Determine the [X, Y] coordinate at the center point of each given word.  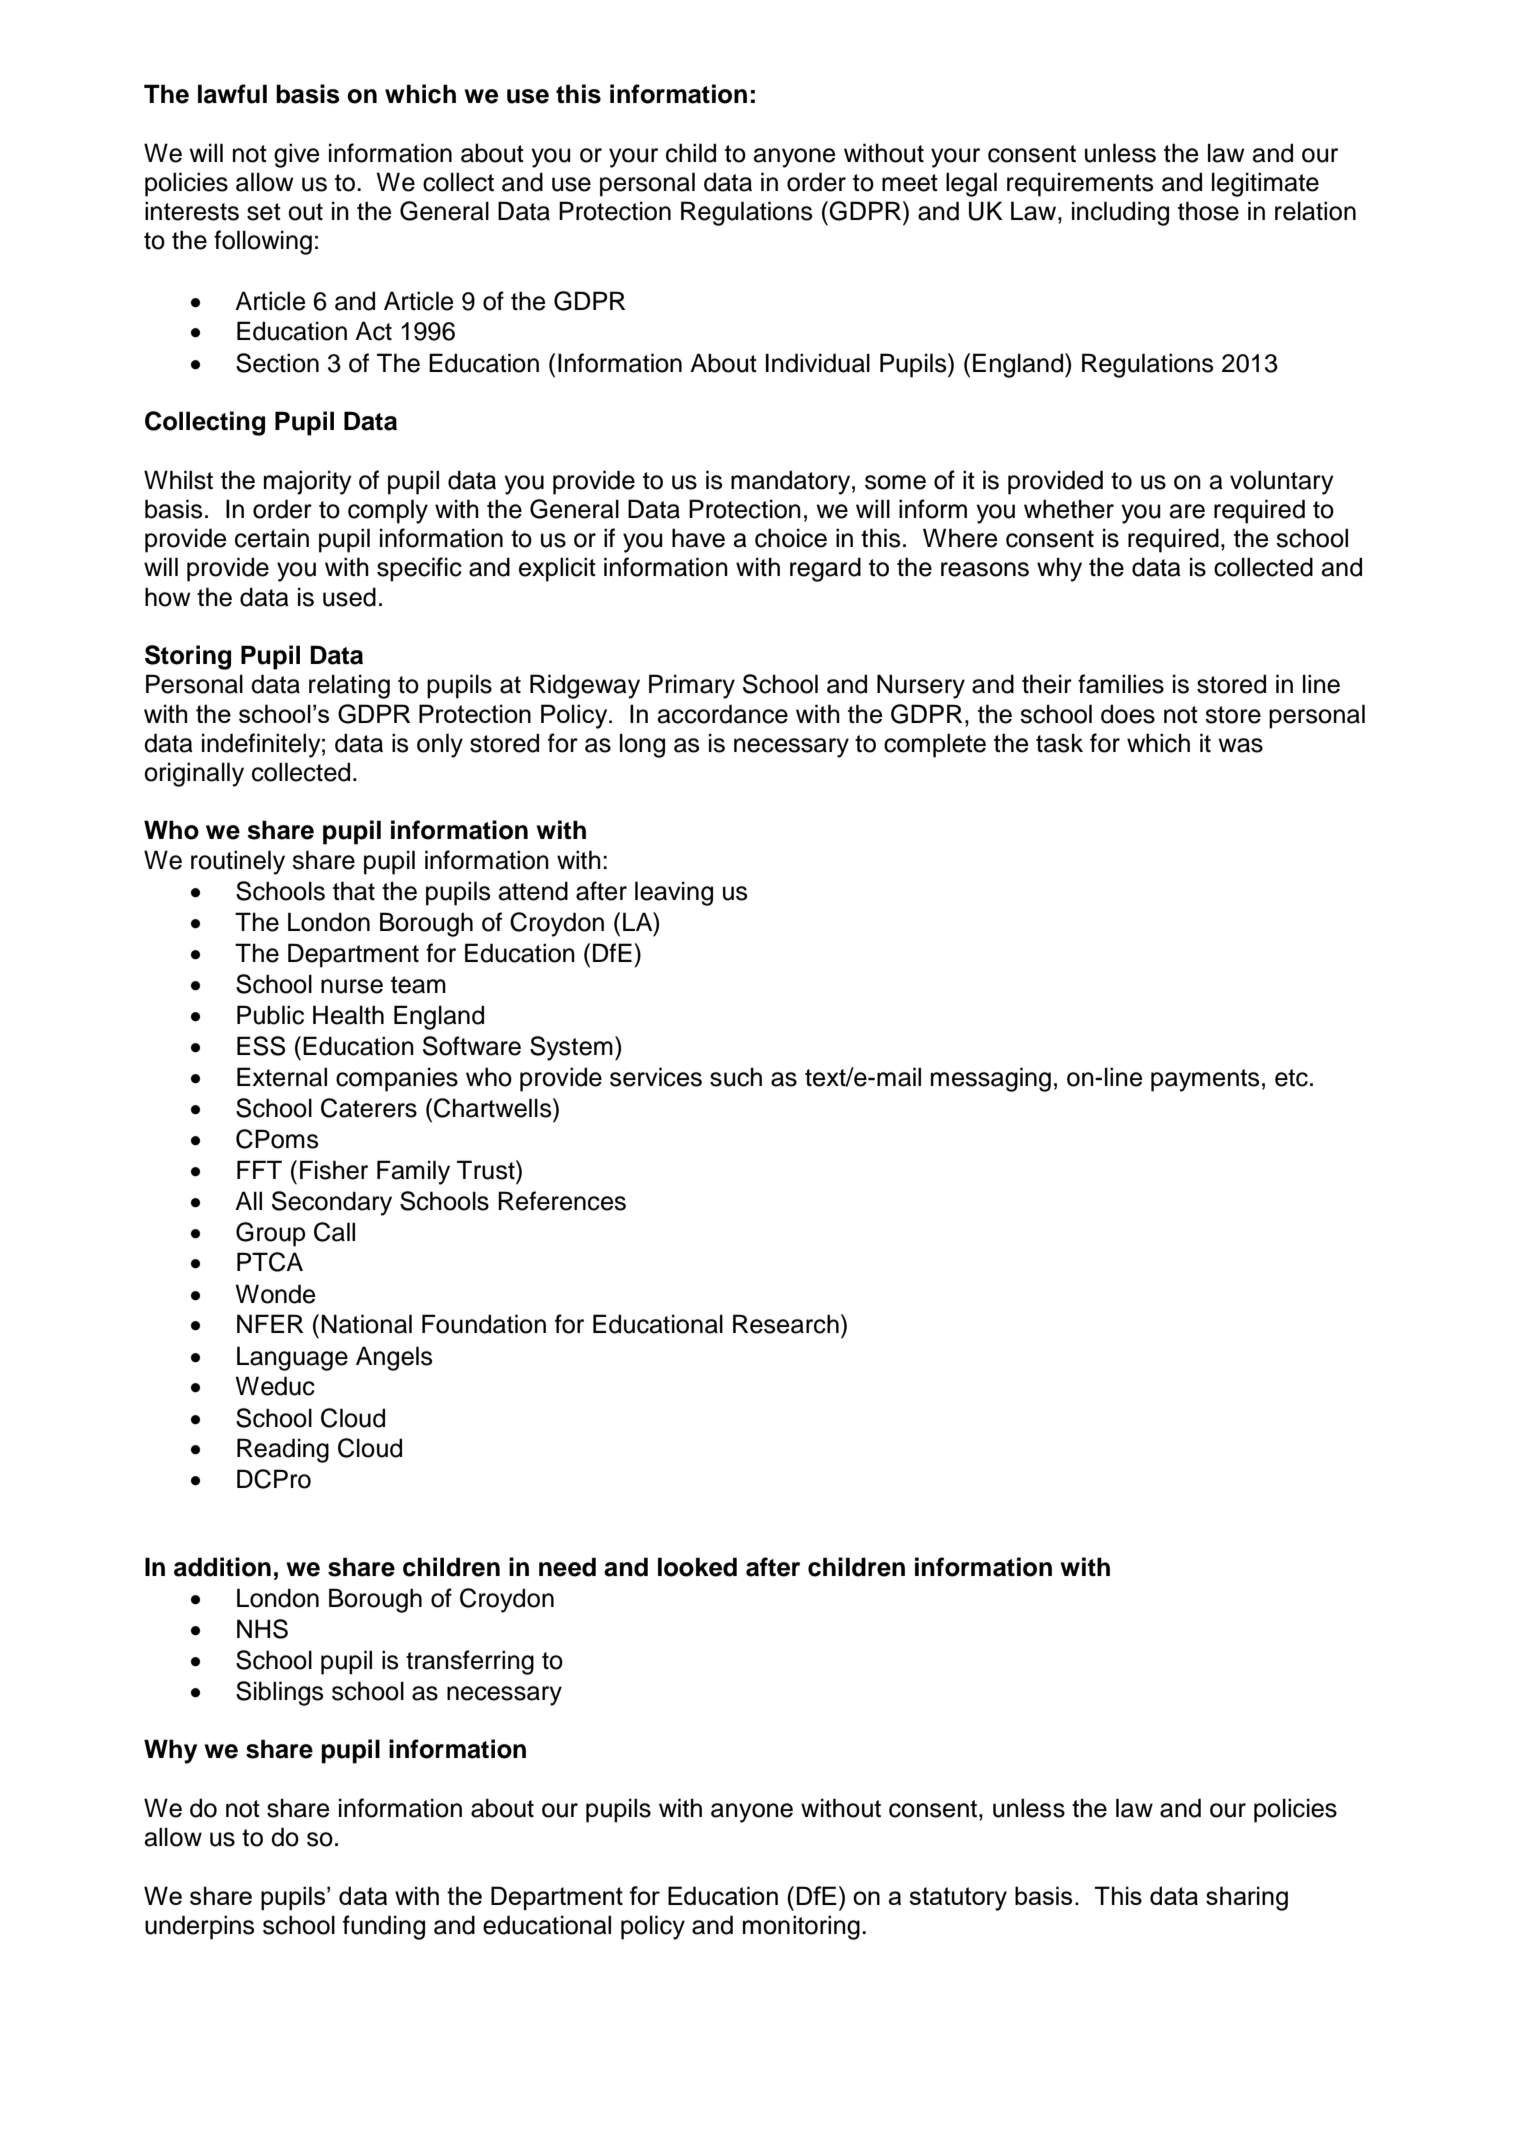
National [366, 1324]
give [296, 155]
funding [384, 1927]
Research [786, 1324]
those [1208, 211]
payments [1205, 1080]
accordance [723, 714]
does [1128, 714]
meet [910, 183]
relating [349, 686]
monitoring [801, 1927]
